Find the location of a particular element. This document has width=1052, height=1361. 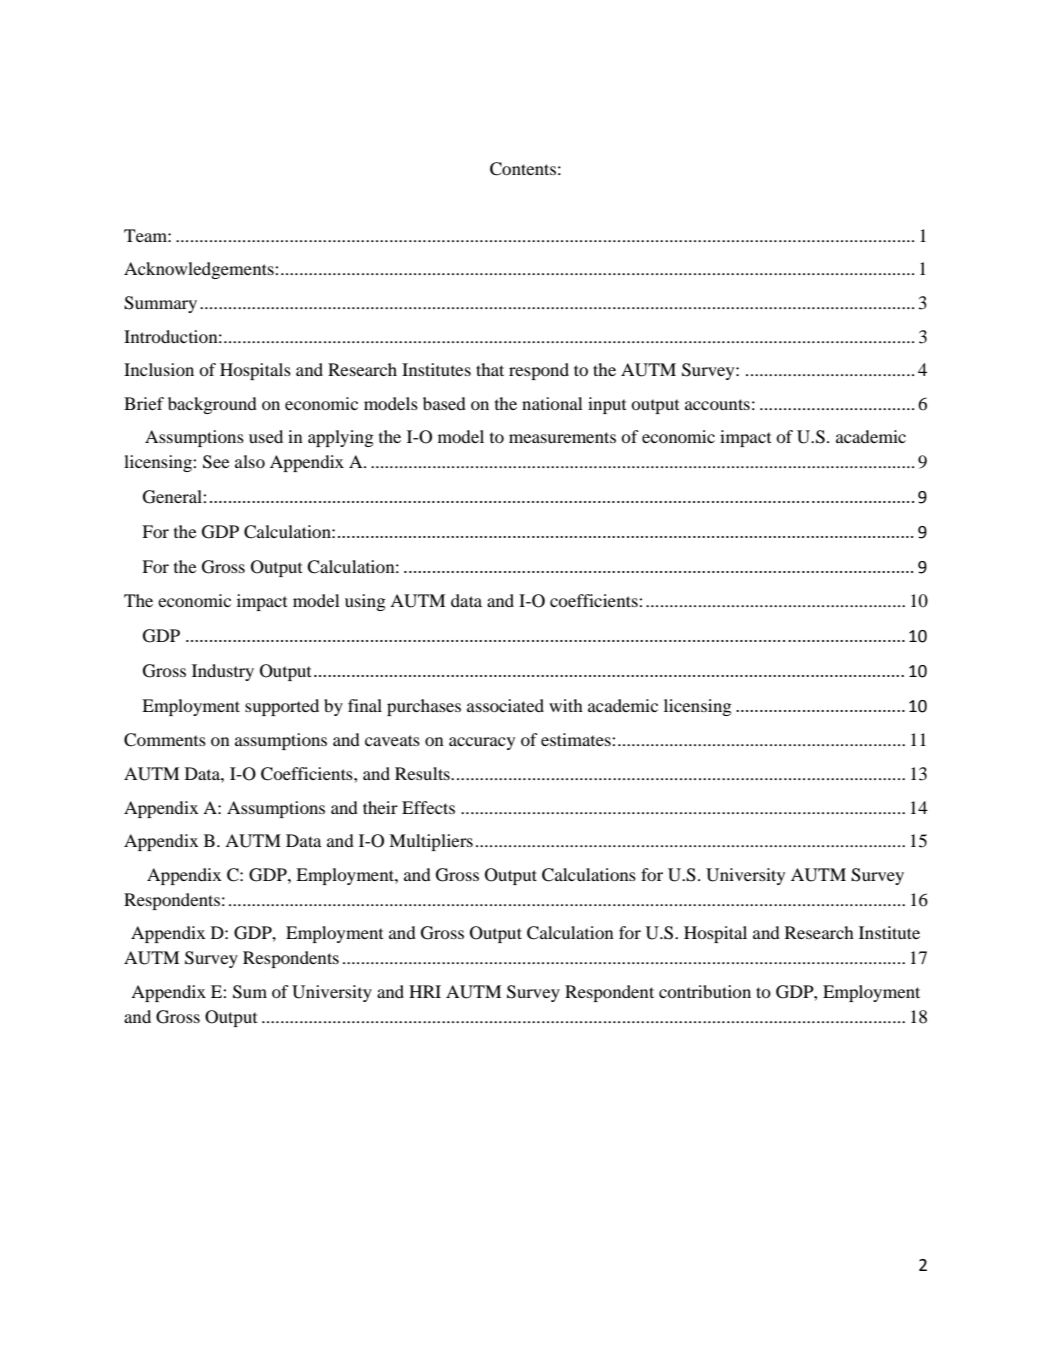

Industry is located at coordinates (223, 672).
